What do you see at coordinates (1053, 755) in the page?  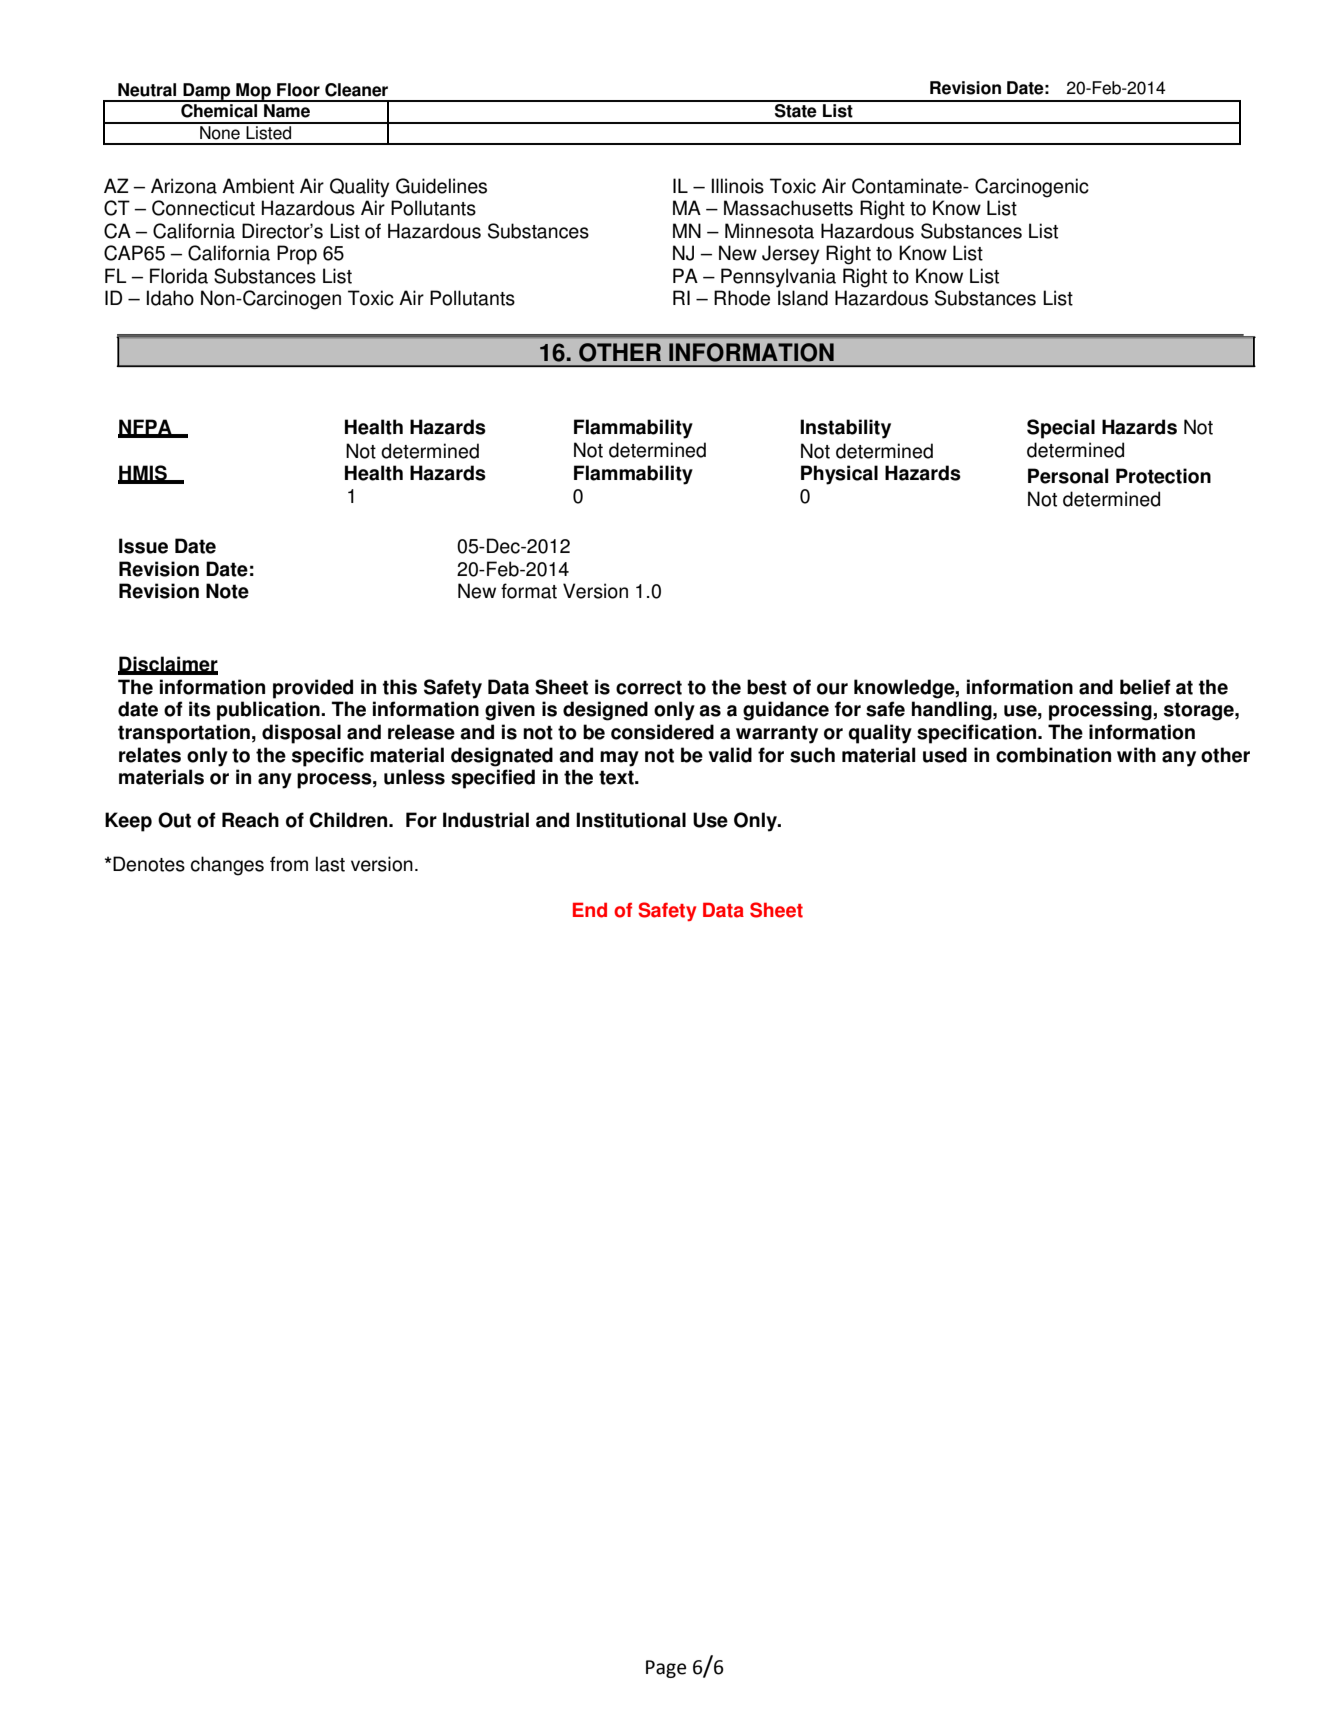 I see `combination` at bounding box center [1053, 755].
